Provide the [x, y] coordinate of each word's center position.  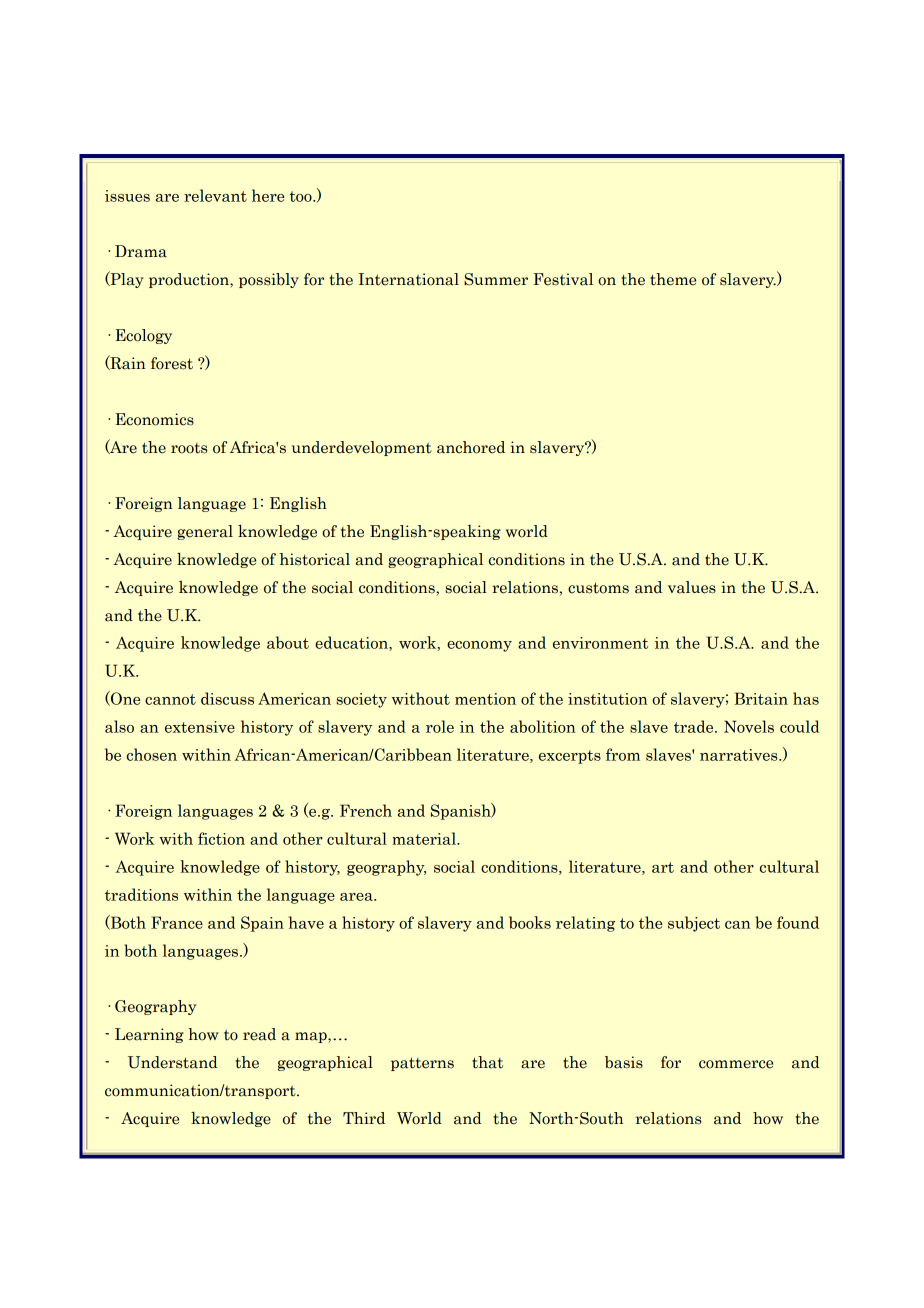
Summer [496, 279]
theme [673, 279]
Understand [173, 1062]
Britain [761, 698]
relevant [215, 195]
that [487, 1062]
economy [479, 646]
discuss [227, 698]
